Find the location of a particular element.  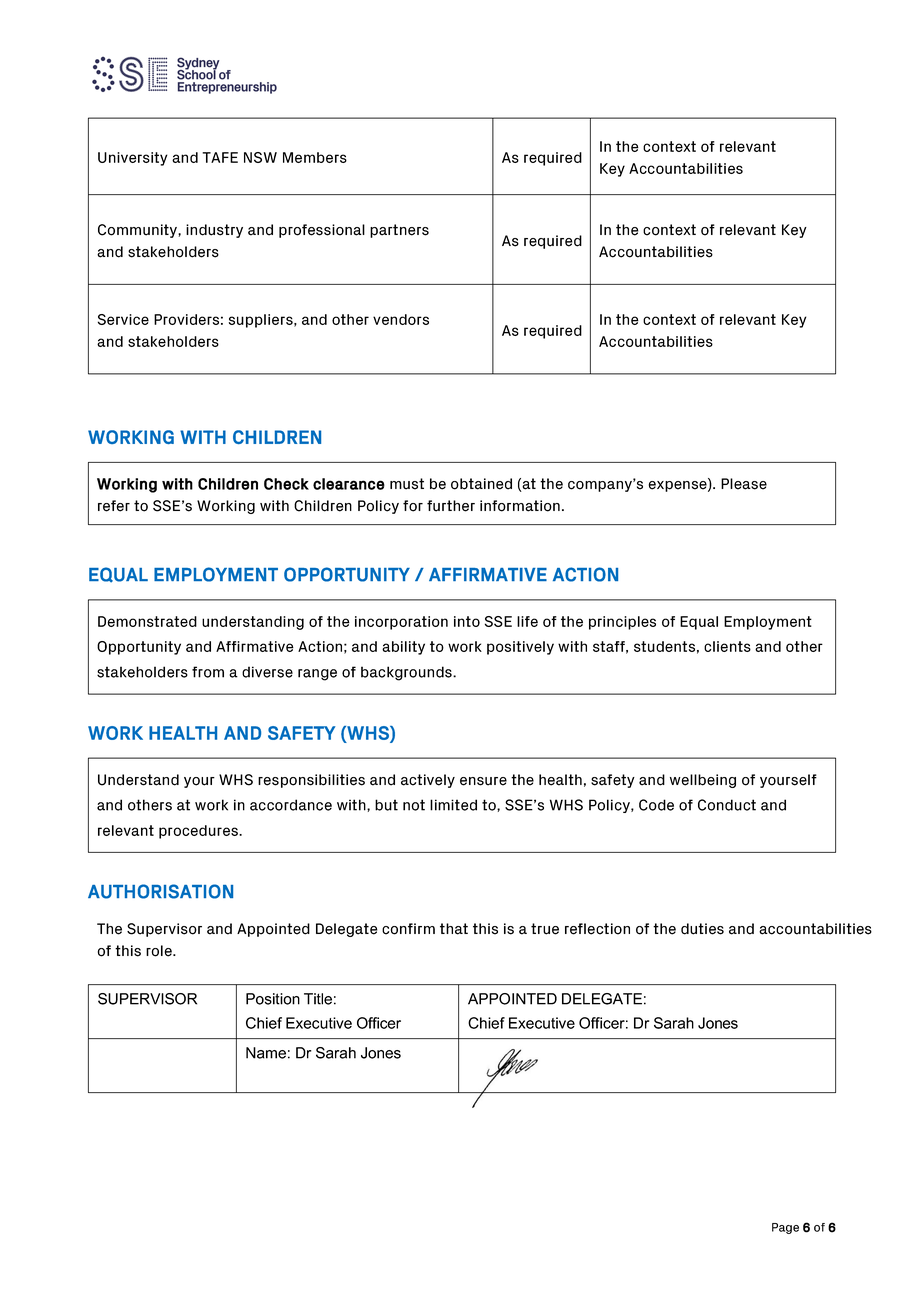

TAFE is located at coordinates (220, 157).
